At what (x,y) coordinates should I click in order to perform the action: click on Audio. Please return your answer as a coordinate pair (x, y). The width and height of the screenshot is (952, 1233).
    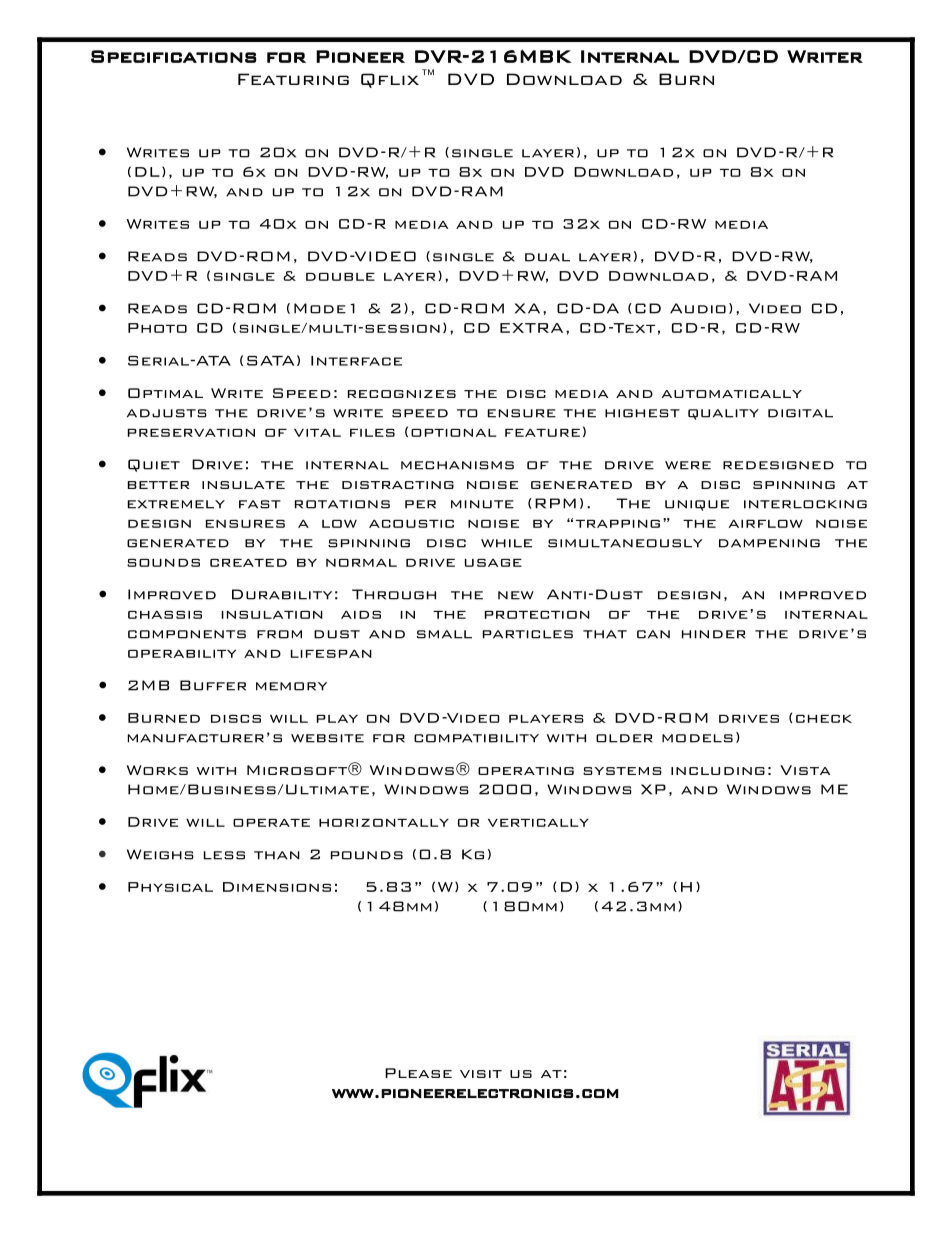
    Looking at the image, I should click on (698, 308).
